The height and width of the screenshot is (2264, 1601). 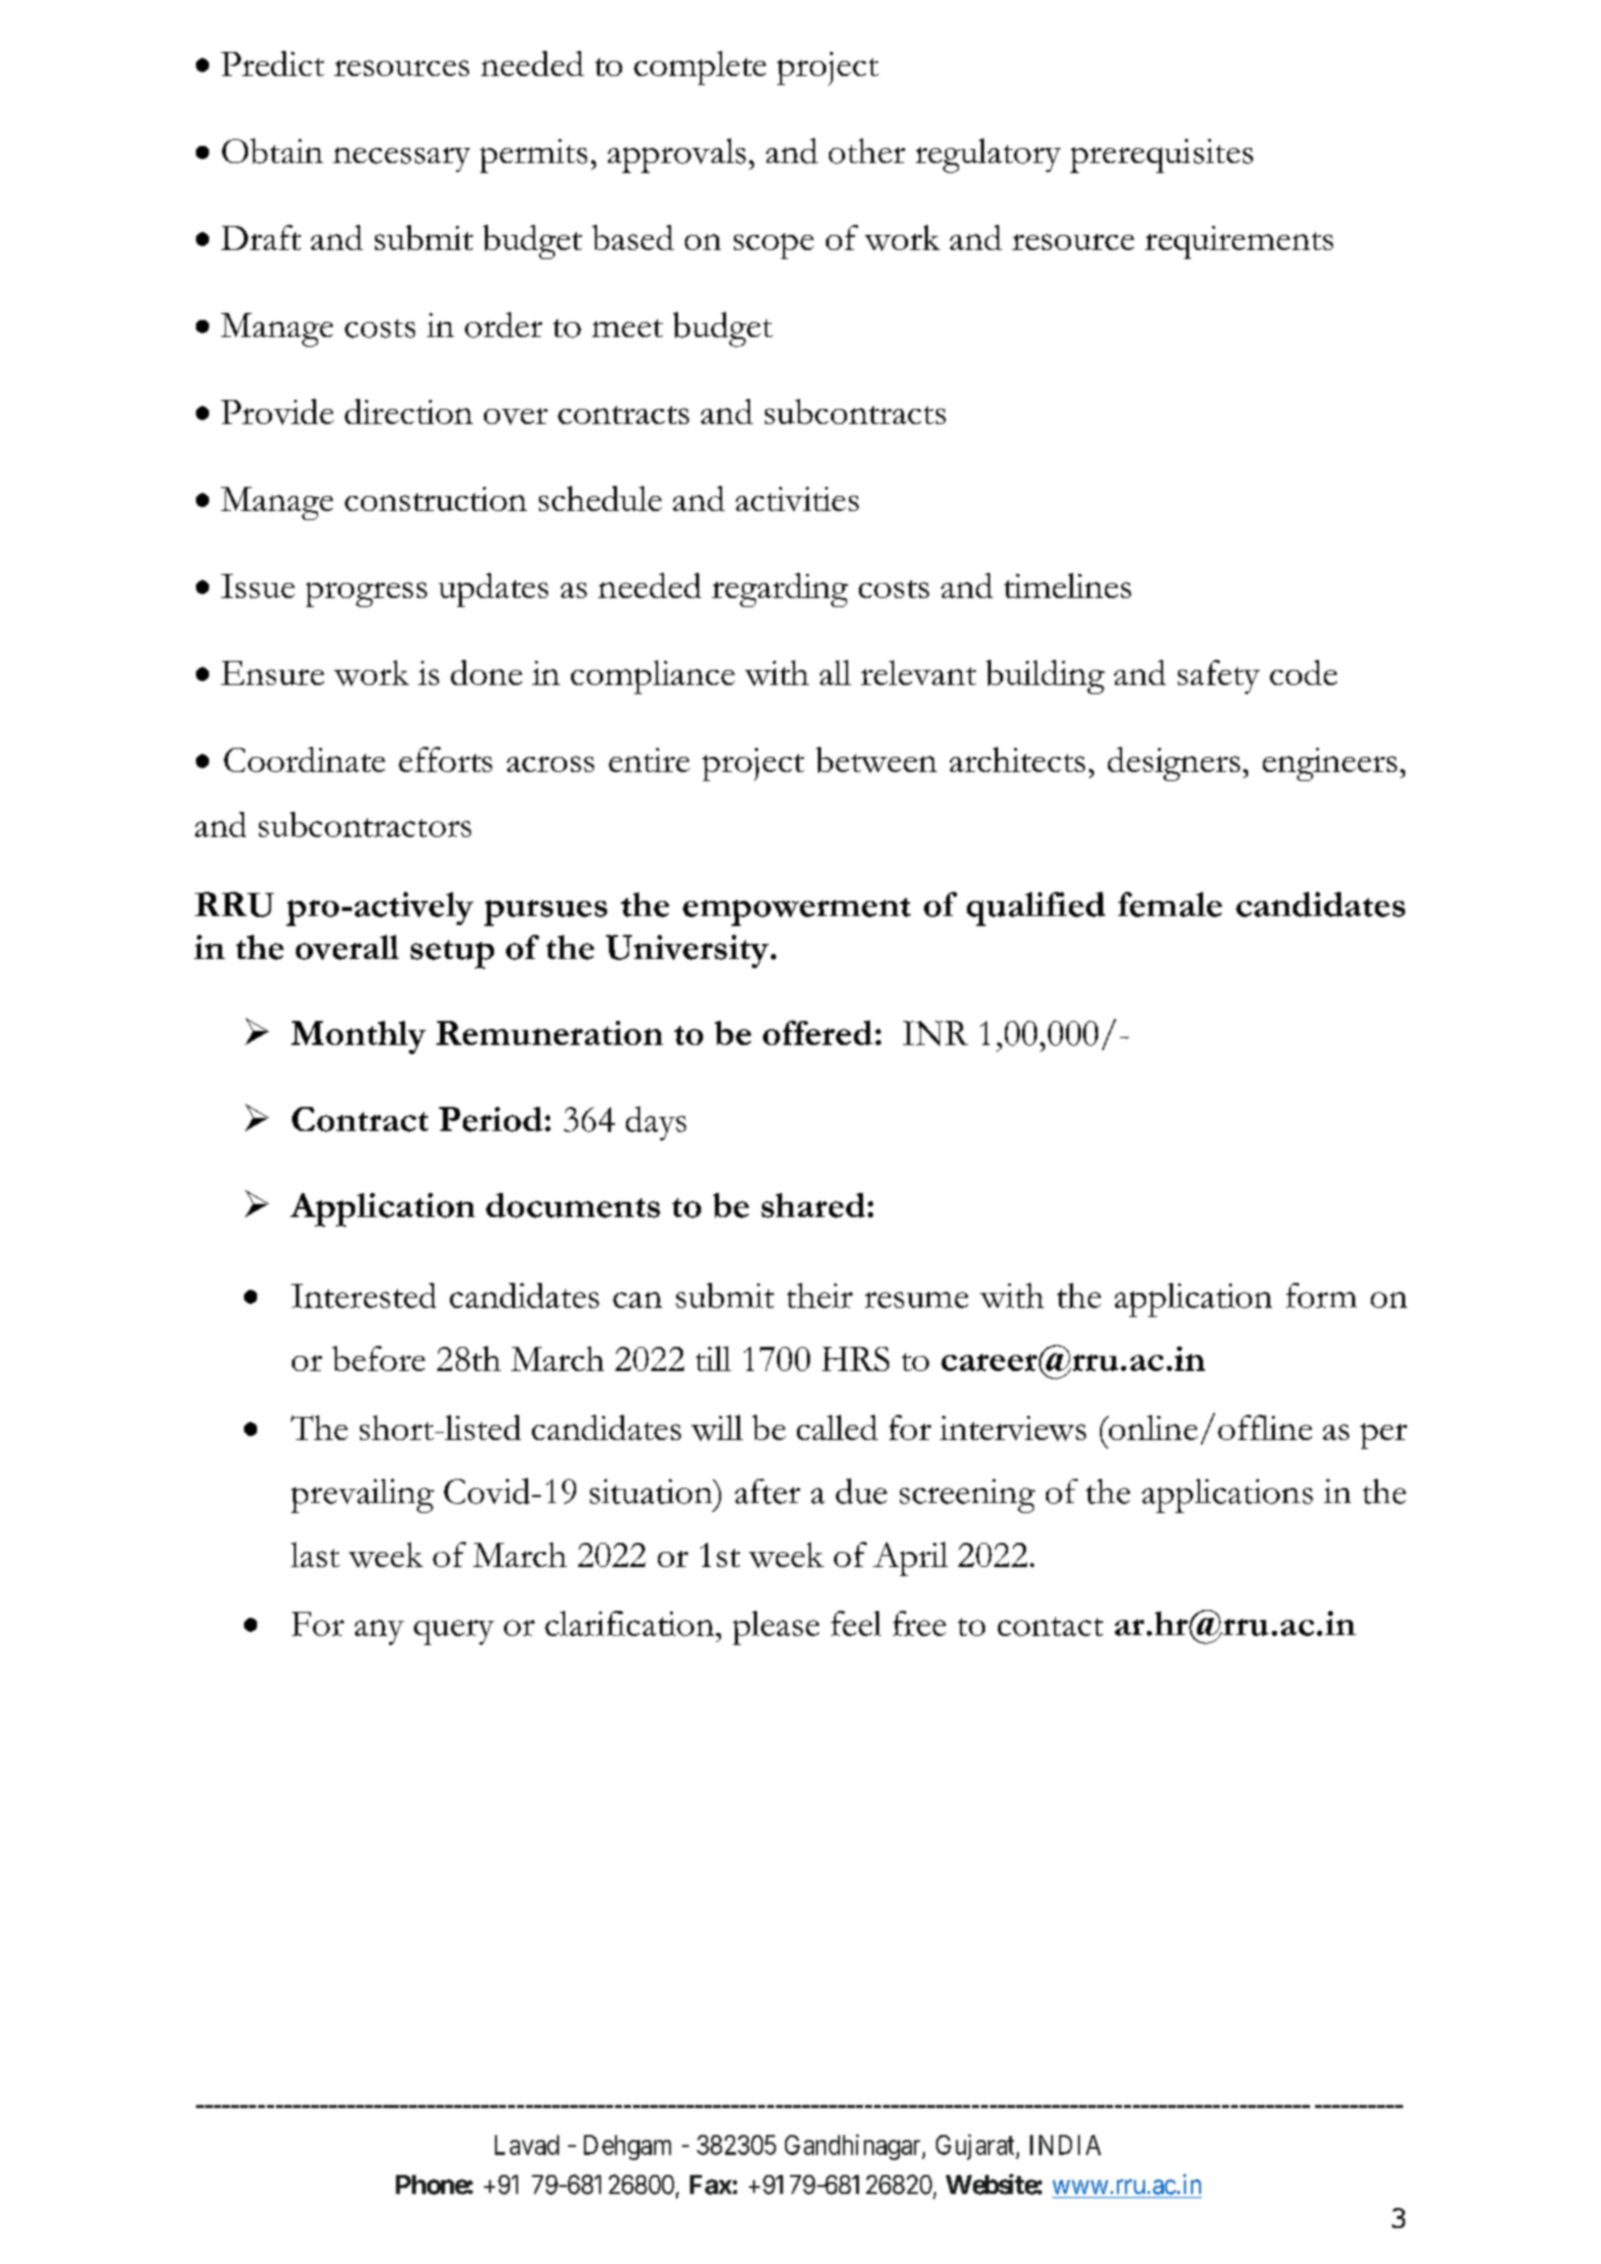 I want to click on shared, so click(x=813, y=1205).
